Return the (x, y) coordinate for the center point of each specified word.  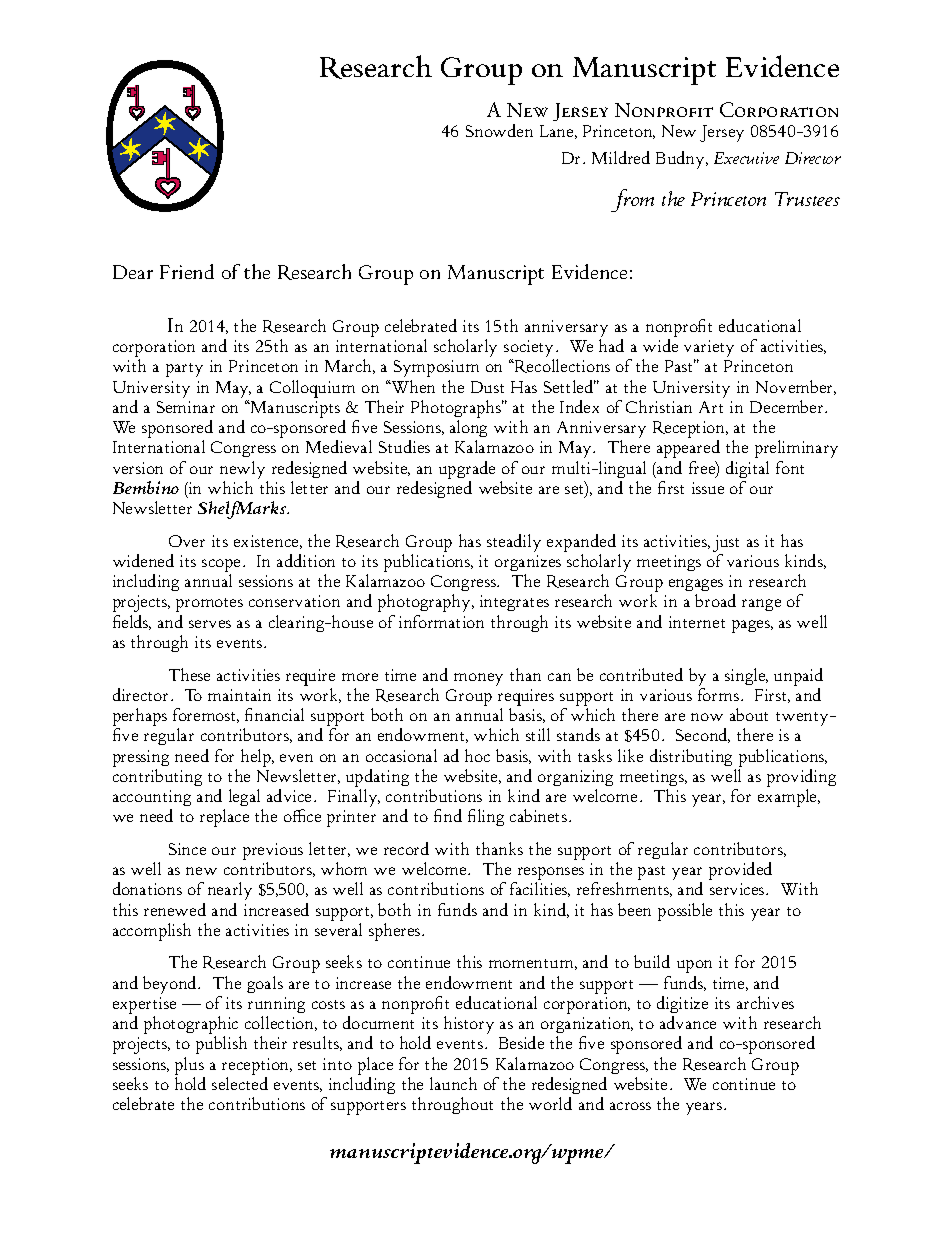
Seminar (186, 407)
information (441, 621)
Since (187, 849)
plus (189, 1066)
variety (709, 350)
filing (486, 817)
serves (210, 624)
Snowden (499, 130)
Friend (187, 271)
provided (740, 871)
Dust (487, 387)
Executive (746, 158)
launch (453, 1083)
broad (715, 600)
